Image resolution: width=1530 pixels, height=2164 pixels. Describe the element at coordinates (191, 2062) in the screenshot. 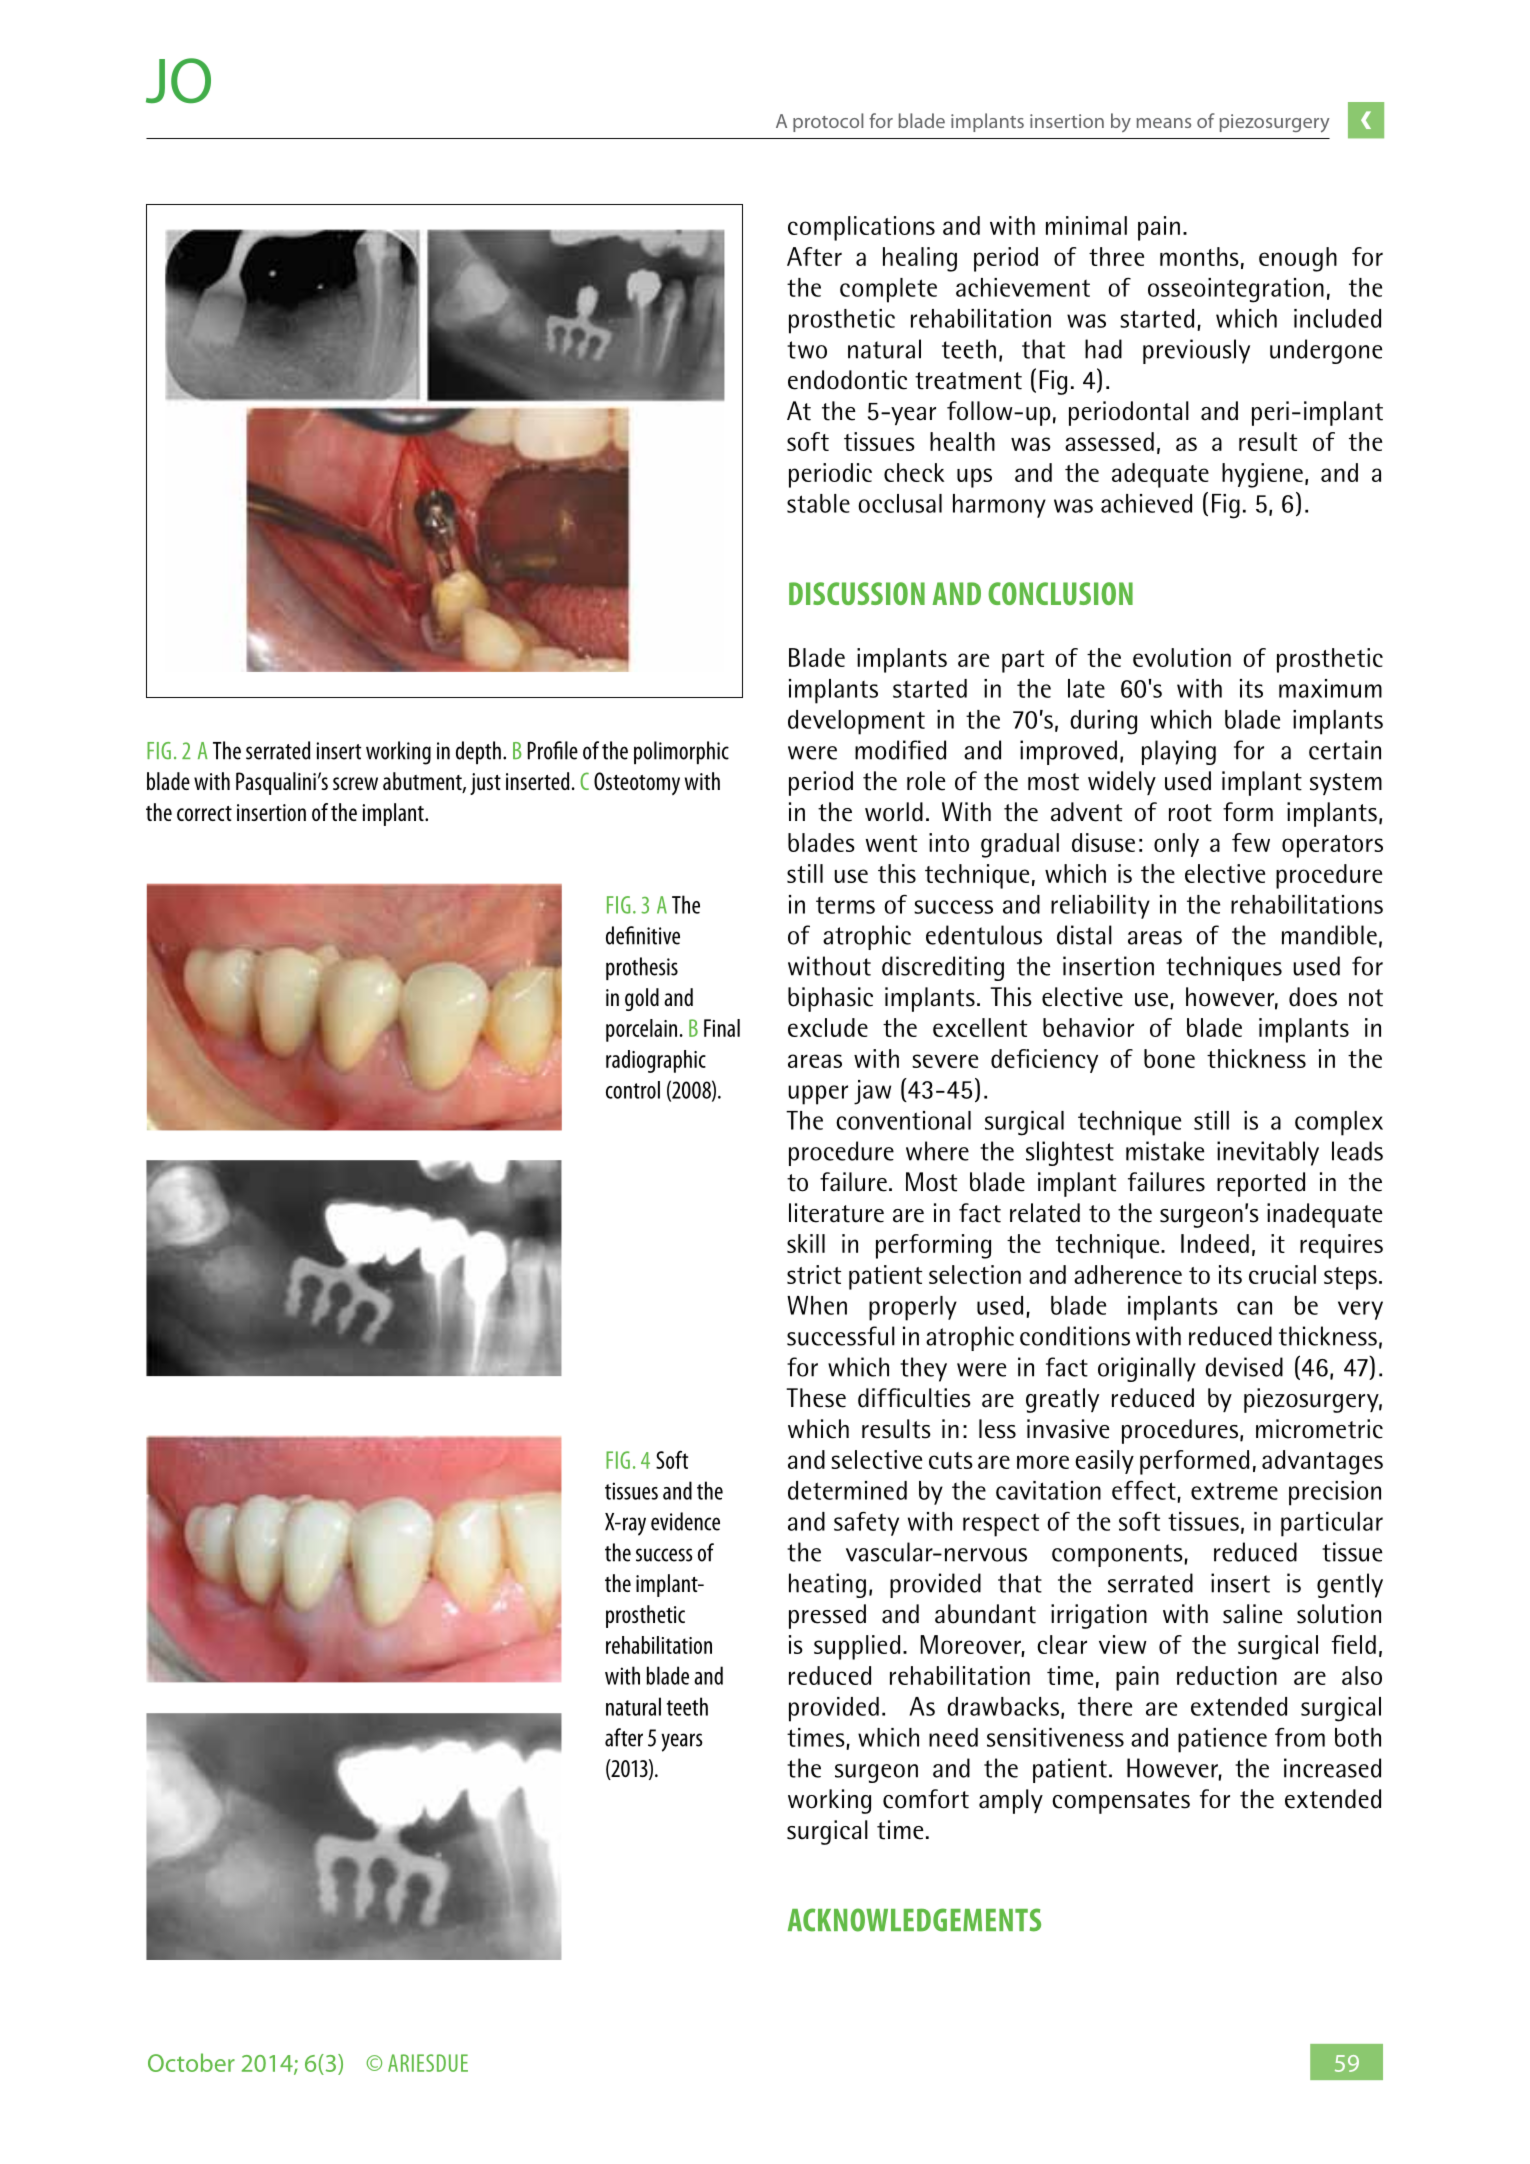

I see `October` at that location.
